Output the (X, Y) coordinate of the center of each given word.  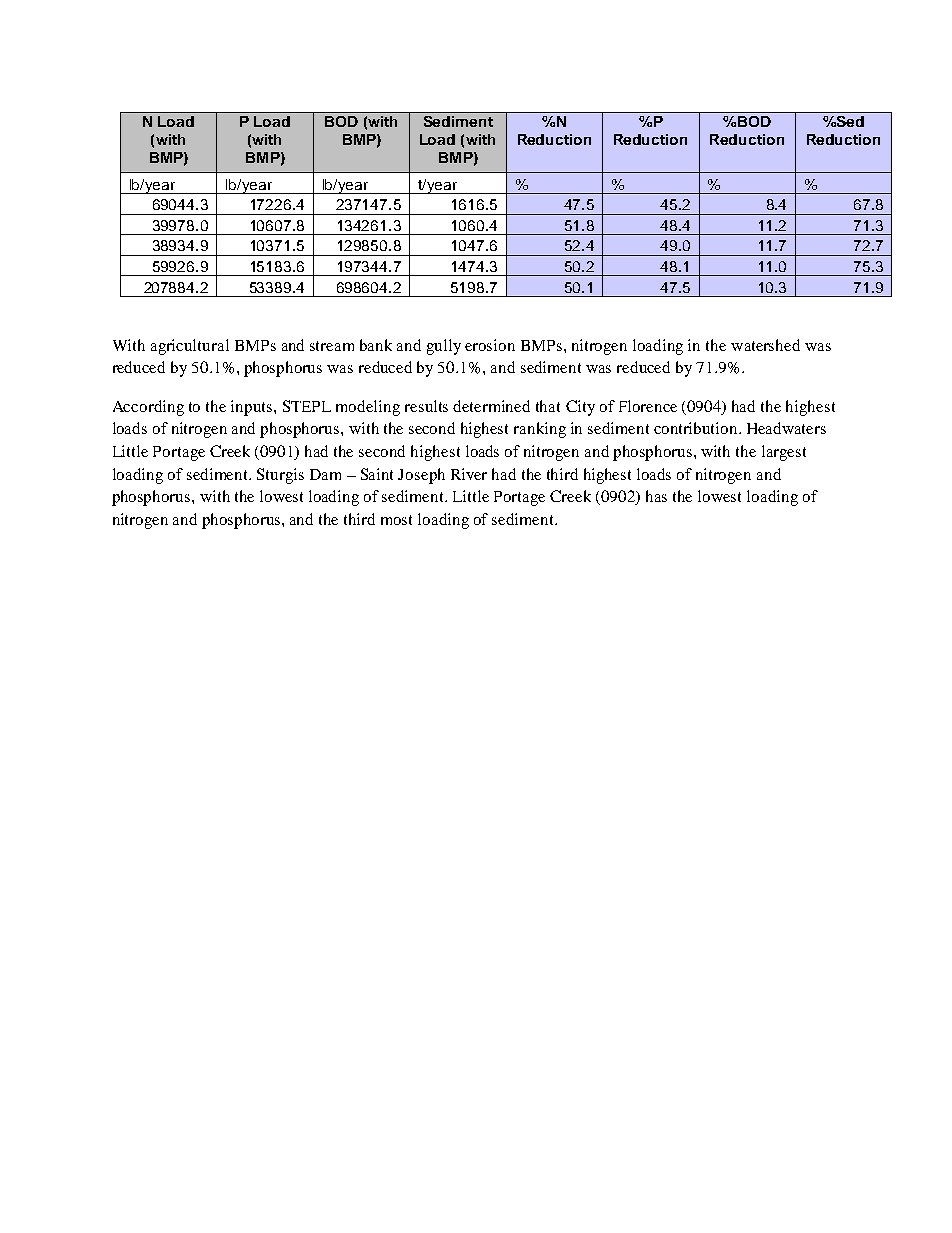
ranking (540, 430)
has (656, 496)
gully (444, 347)
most (396, 520)
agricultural (190, 347)
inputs (253, 408)
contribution (697, 428)
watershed (765, 345)
